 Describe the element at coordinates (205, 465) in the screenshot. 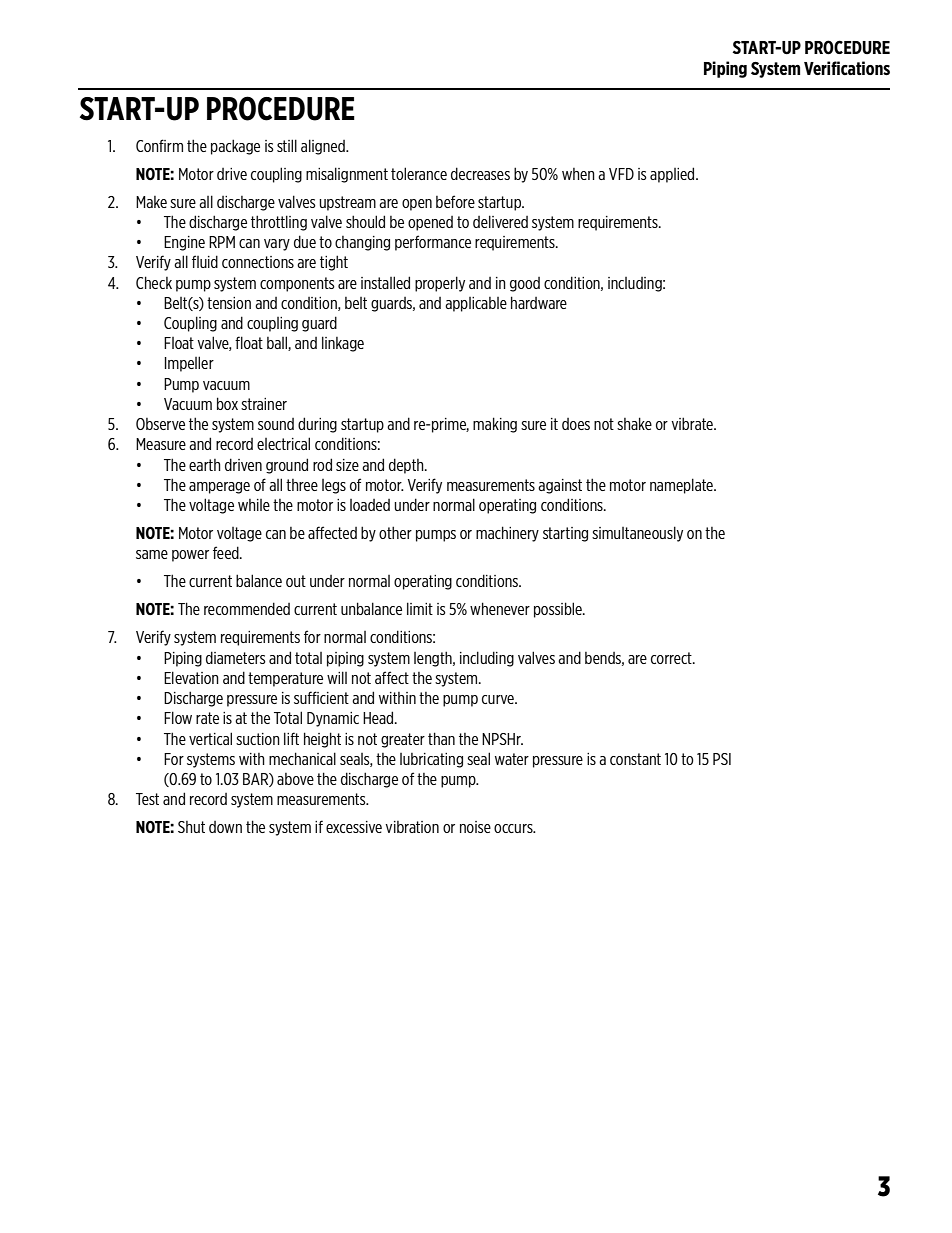

I see `earth` at that location.
